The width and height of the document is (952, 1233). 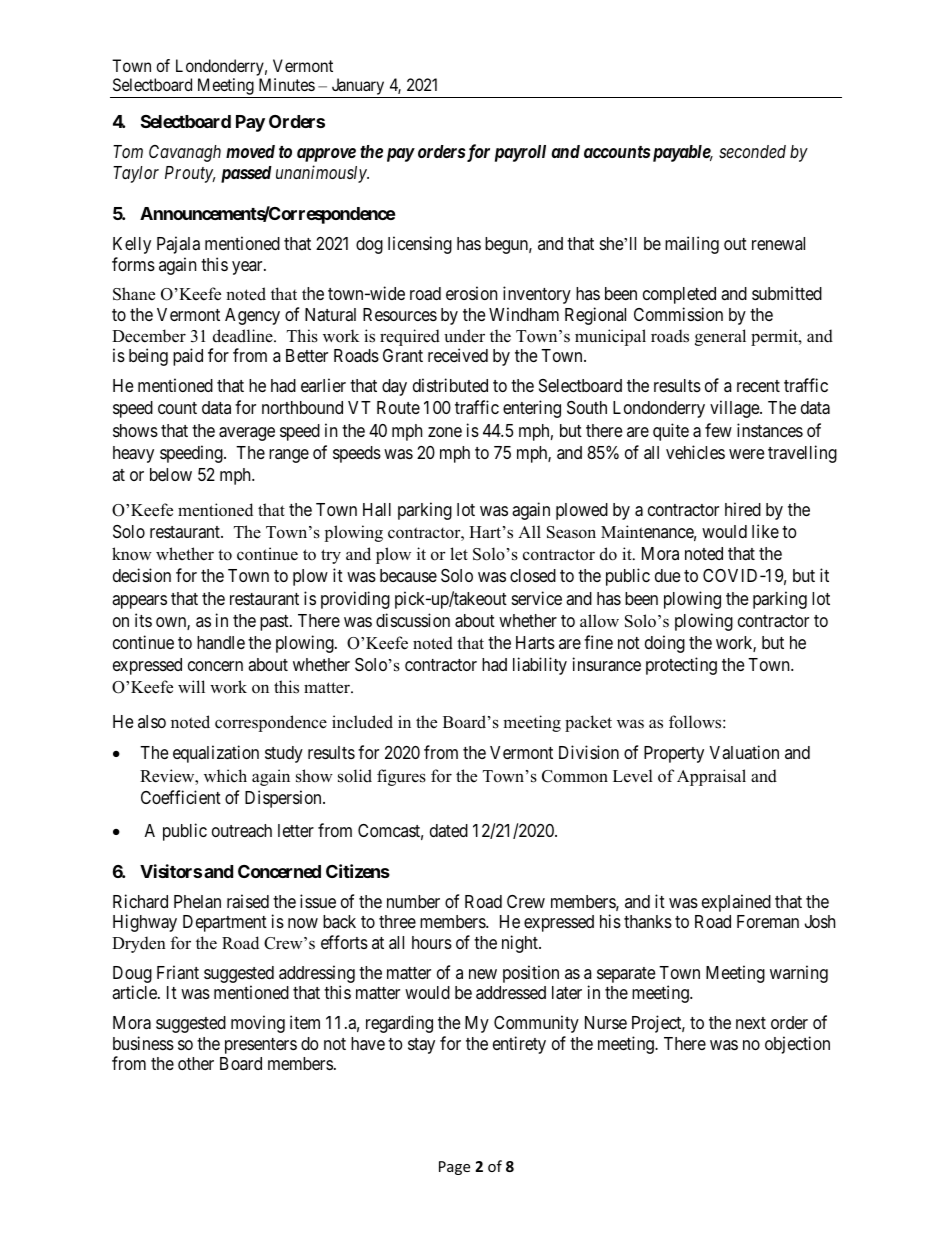 I want to click on Cavanagh, so click(x=185, y=153).
